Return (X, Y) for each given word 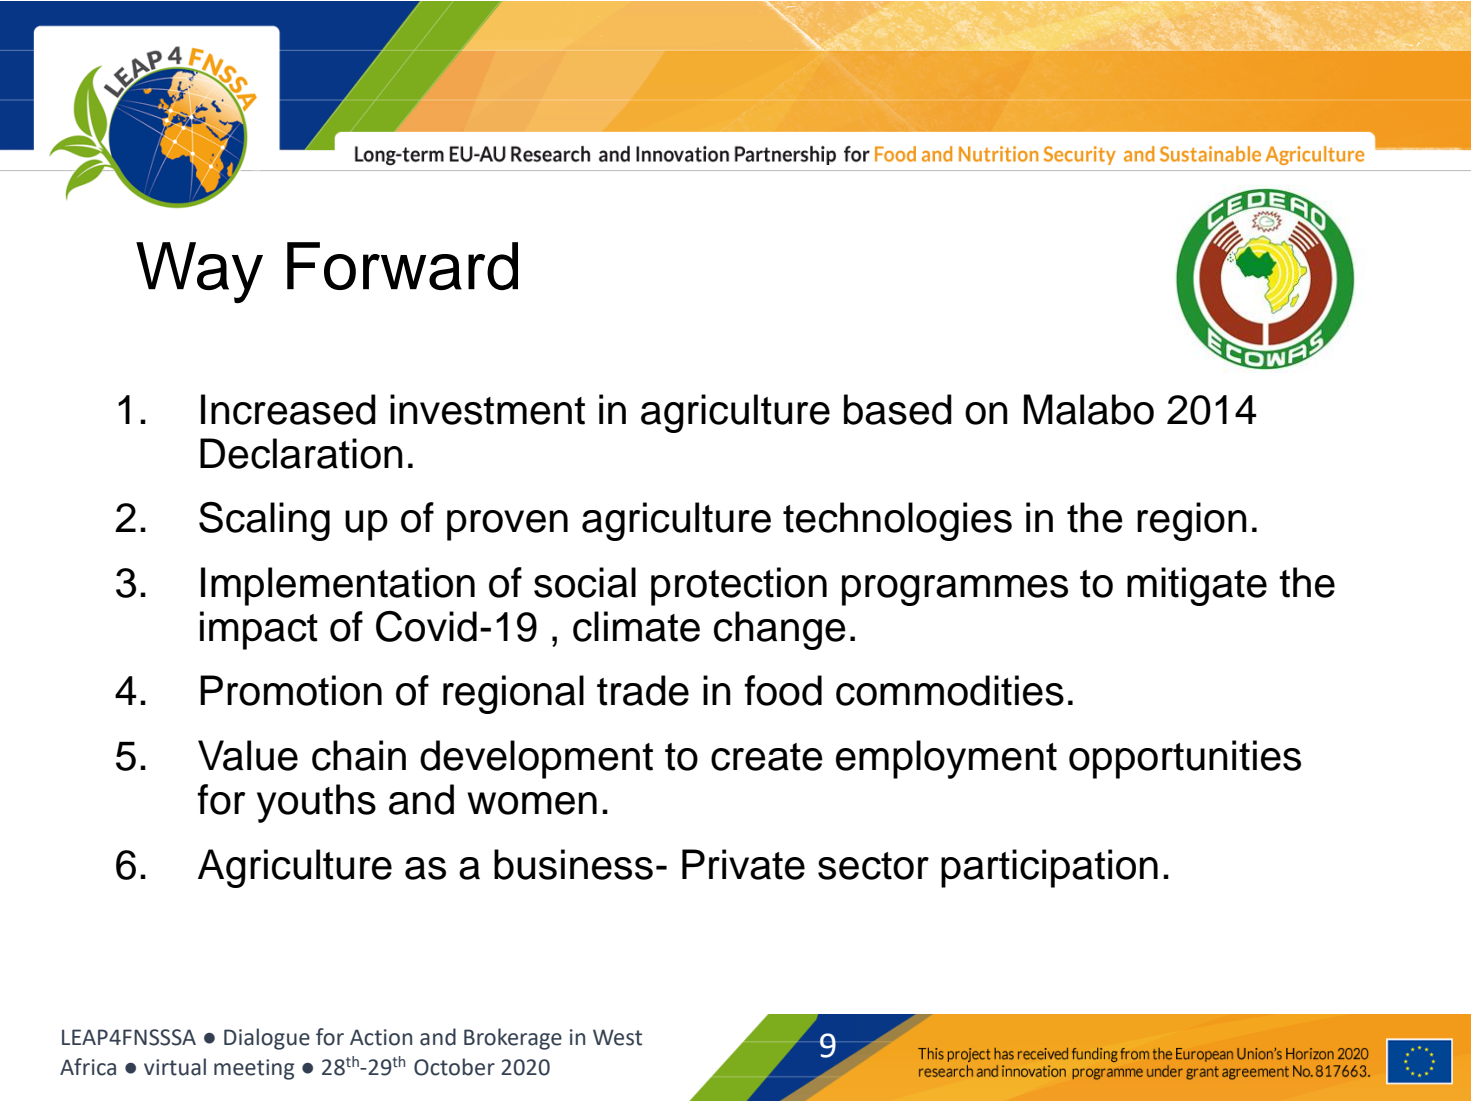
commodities (950, 690)
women (532, 803)
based (898, 409)
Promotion (291, 690)
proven (507, 525)
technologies (897, 521)
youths (316, 803)
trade (643, 690)
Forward (402, 266)
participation (1049, 868)
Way (199, 272)
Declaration (301, 453)
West (617, 1037)
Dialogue (267, 1039)
